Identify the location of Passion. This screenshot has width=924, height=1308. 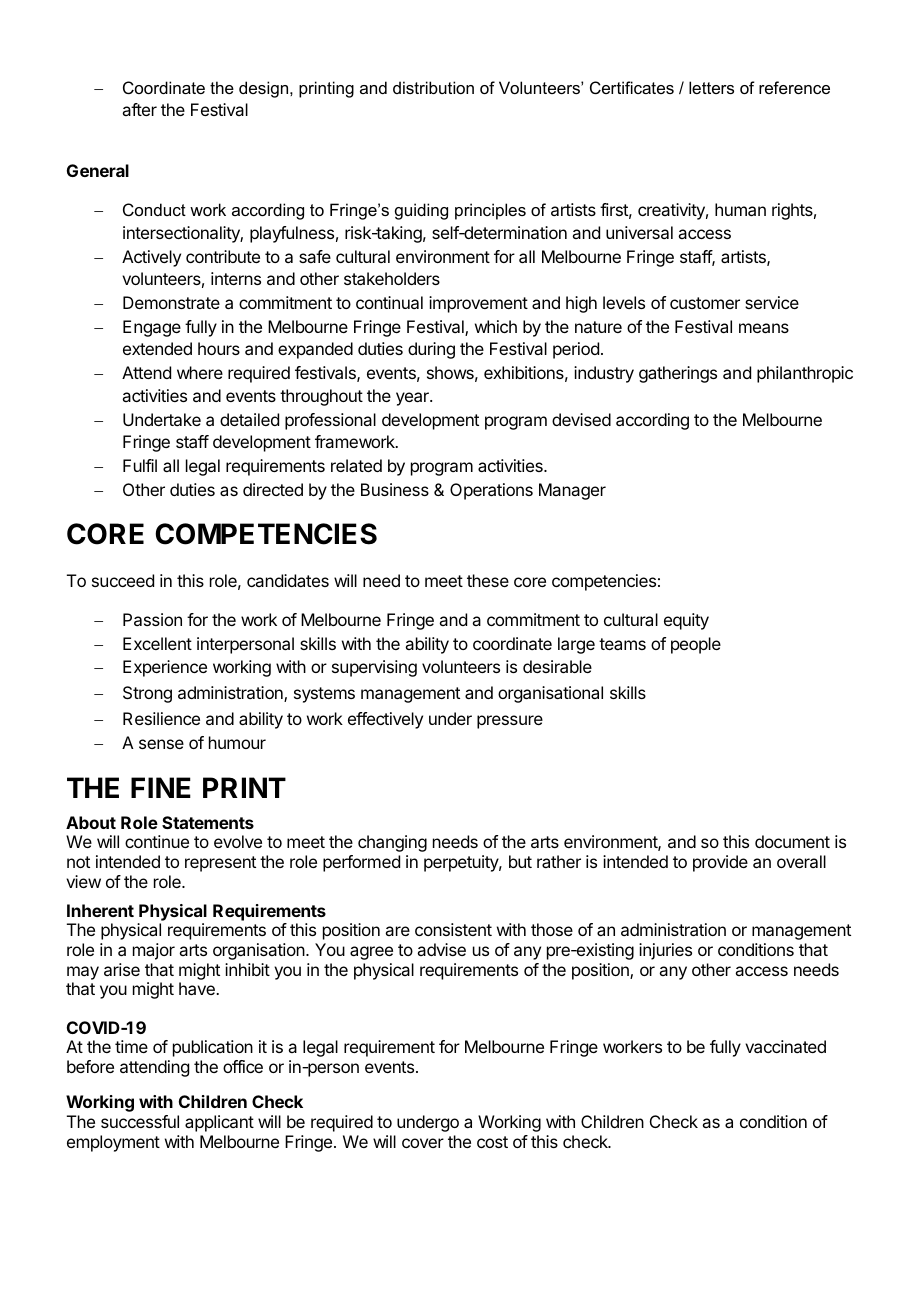
(152, 619).
